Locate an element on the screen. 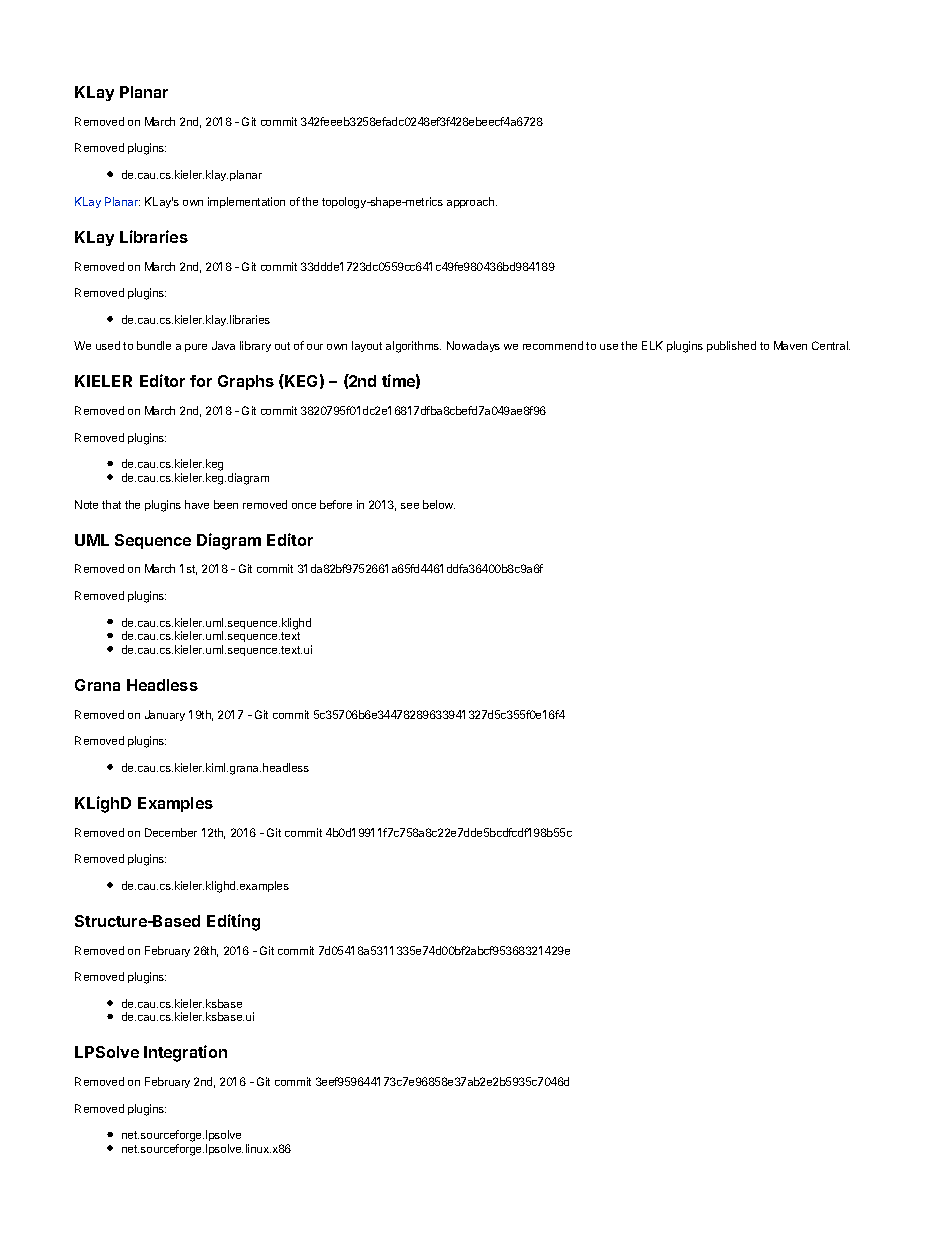  Integration is located at coordinates (185, 1053).
